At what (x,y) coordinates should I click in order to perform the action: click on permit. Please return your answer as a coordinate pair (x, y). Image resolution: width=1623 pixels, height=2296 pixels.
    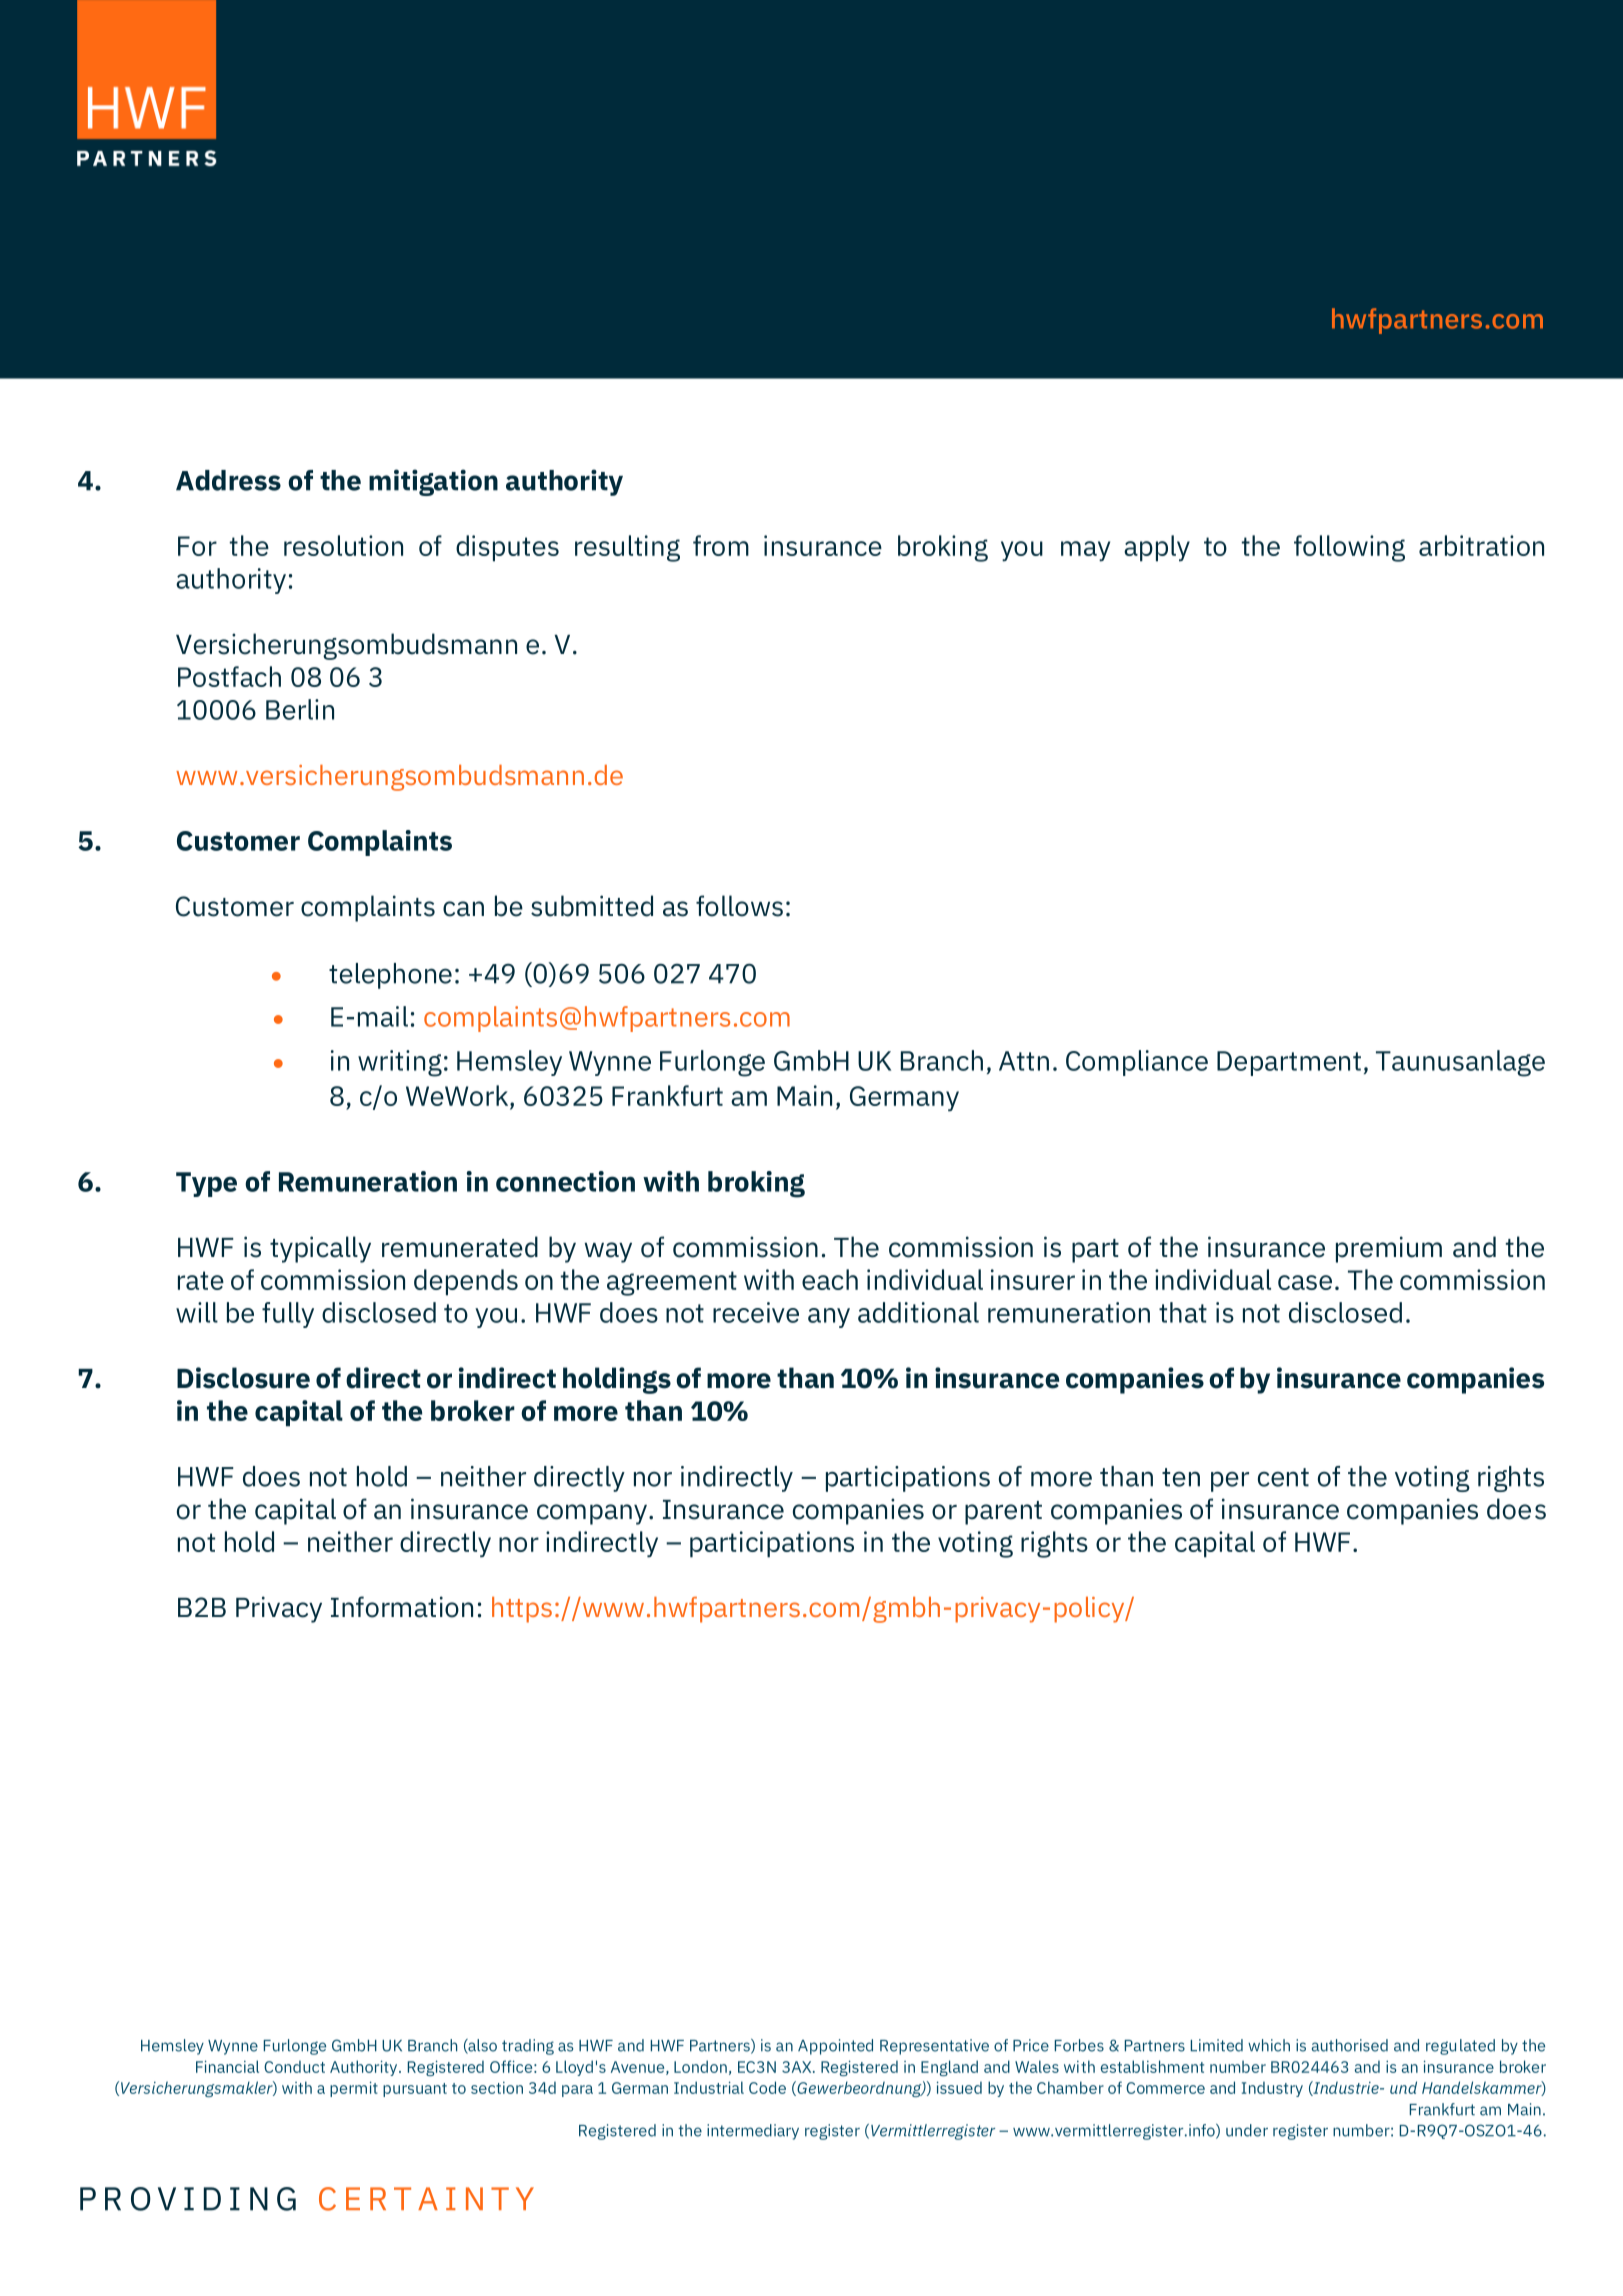
    Looking at the image, I should click on (354, 2089).
